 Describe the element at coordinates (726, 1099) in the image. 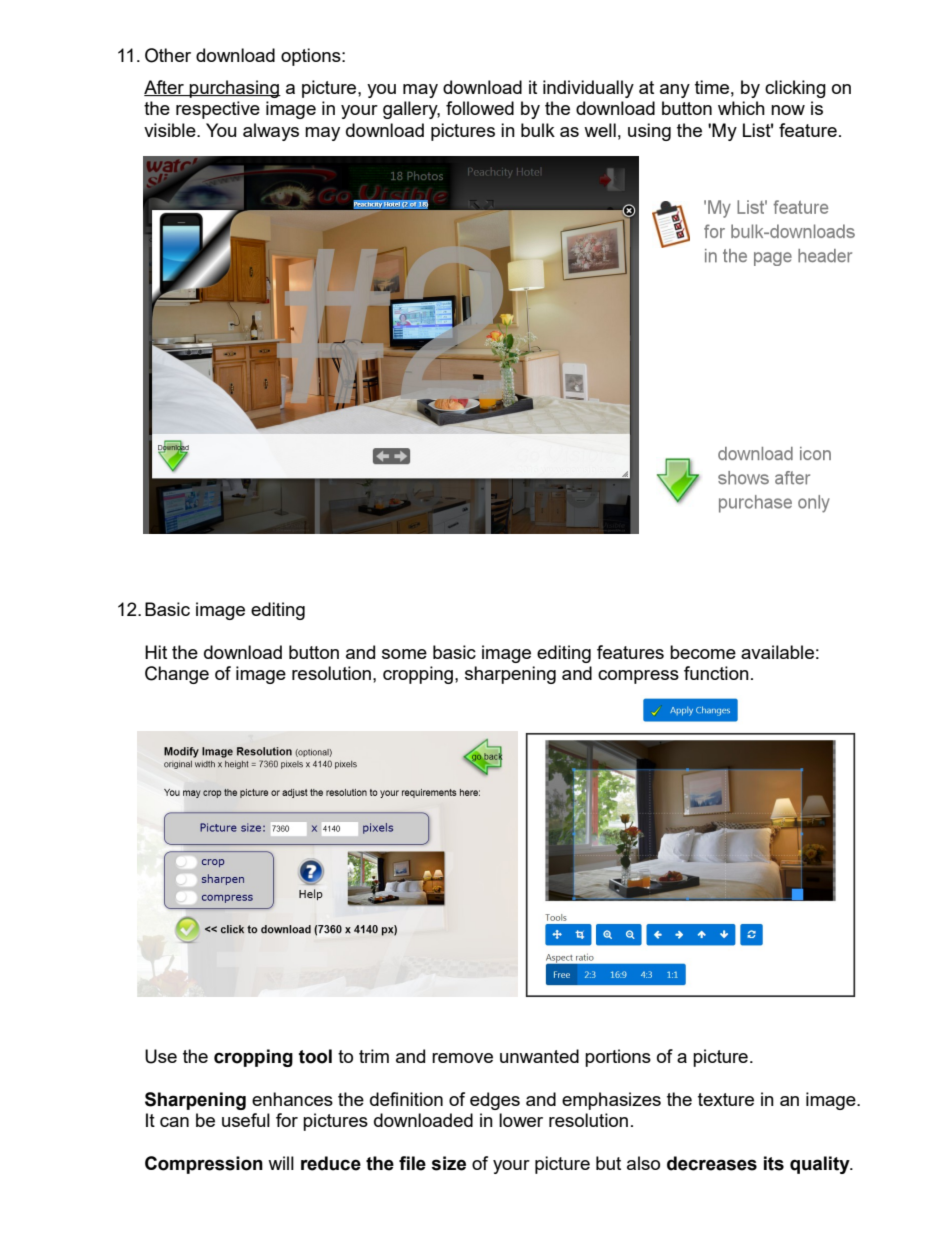

I see `texture` at that location.
